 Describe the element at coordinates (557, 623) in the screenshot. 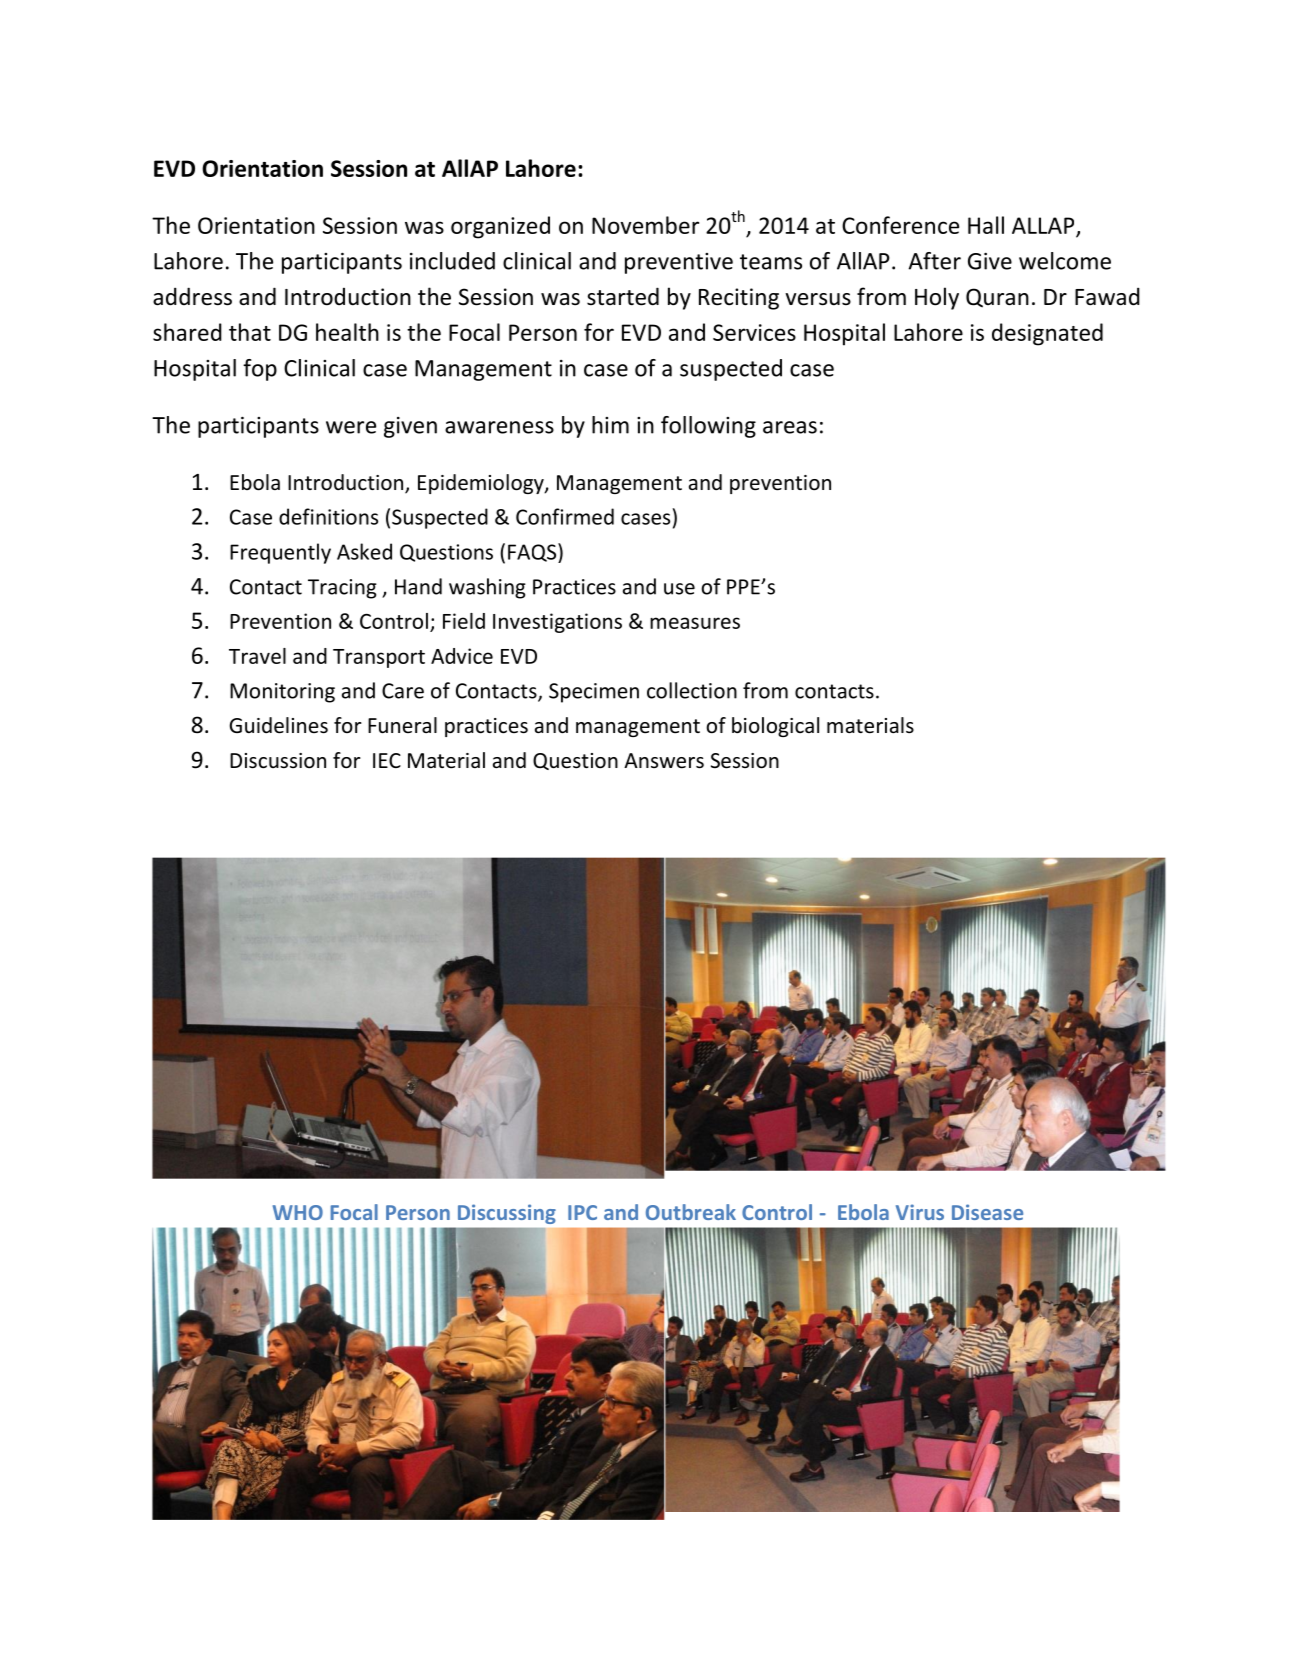

I see `Investigations` at that location.
